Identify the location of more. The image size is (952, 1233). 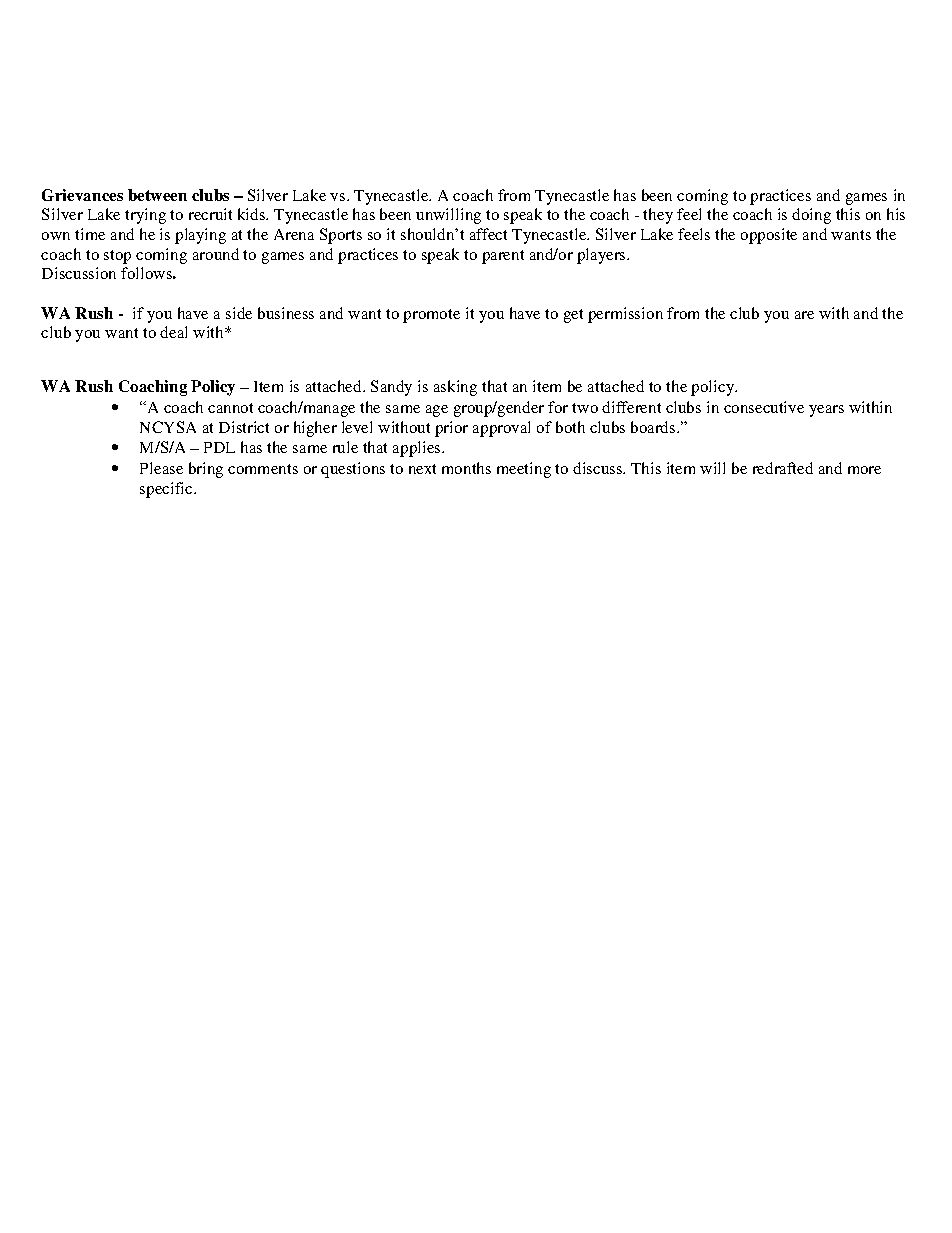
(864, 470).
